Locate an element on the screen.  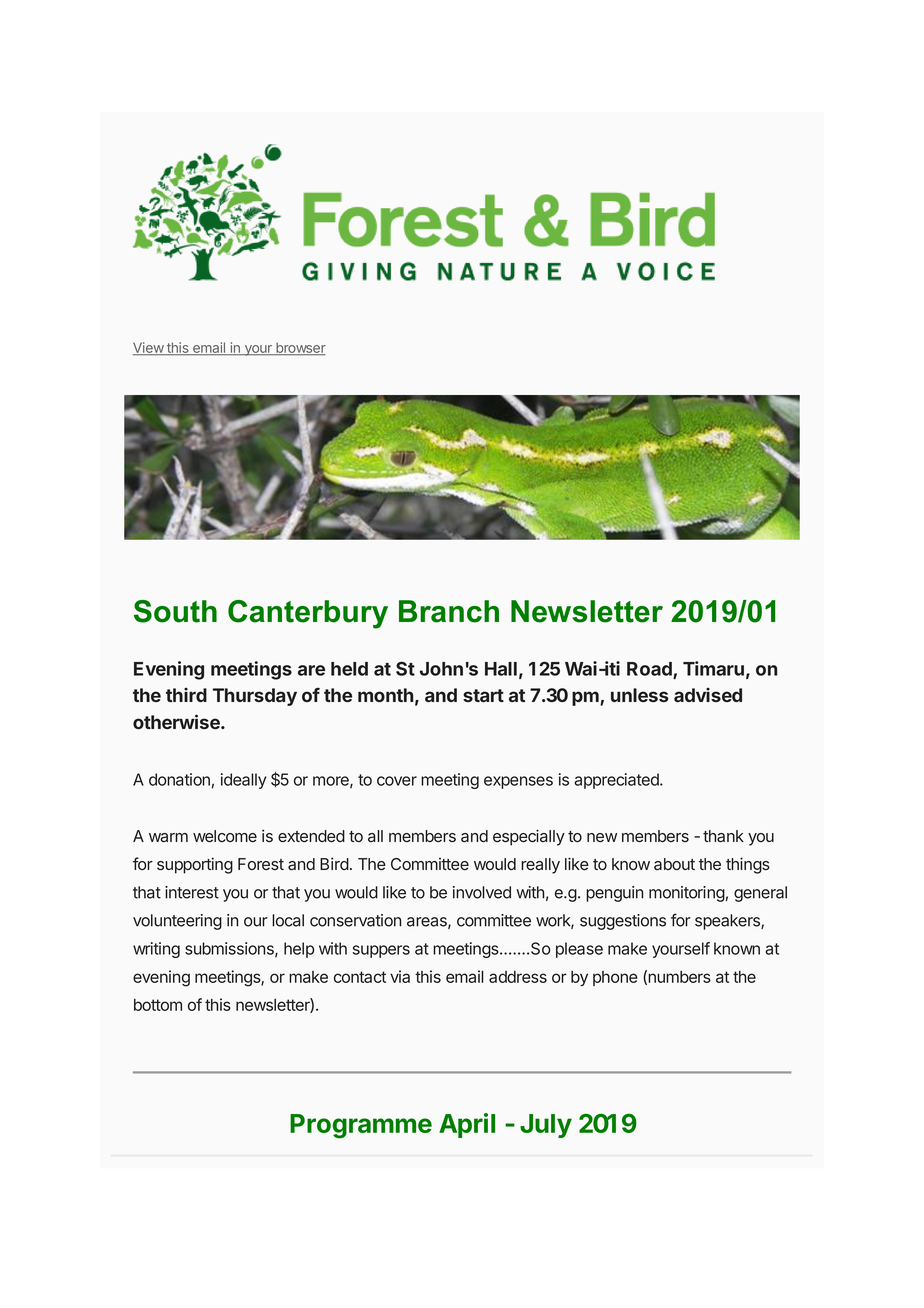
involved is located at coordinates (482, 892).
